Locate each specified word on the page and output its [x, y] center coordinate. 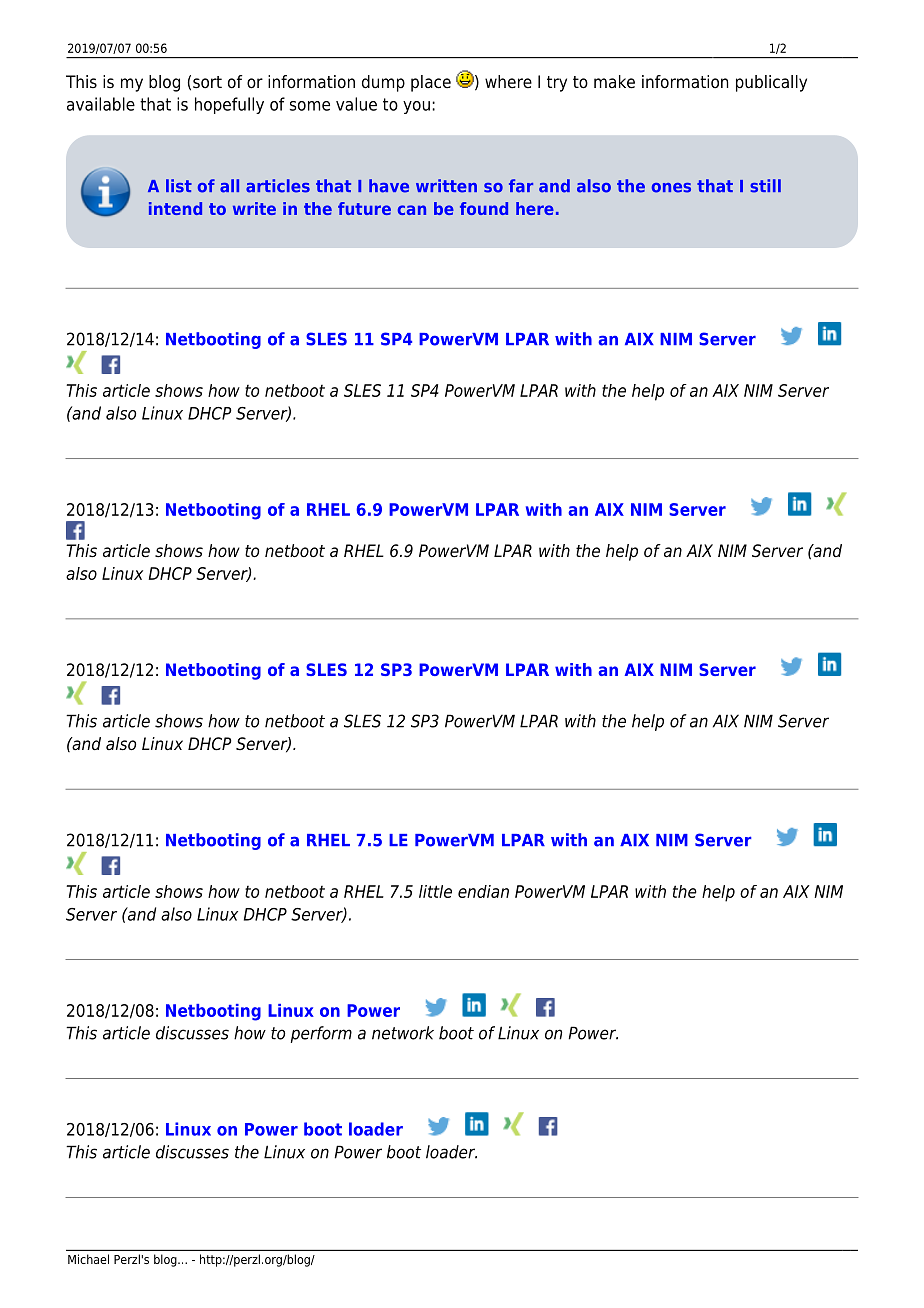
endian [483, 891]
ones [671, 188]
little [435, 891]
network [403, 1033]
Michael [88, 1259]
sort [207, 82]
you [416, 107]
